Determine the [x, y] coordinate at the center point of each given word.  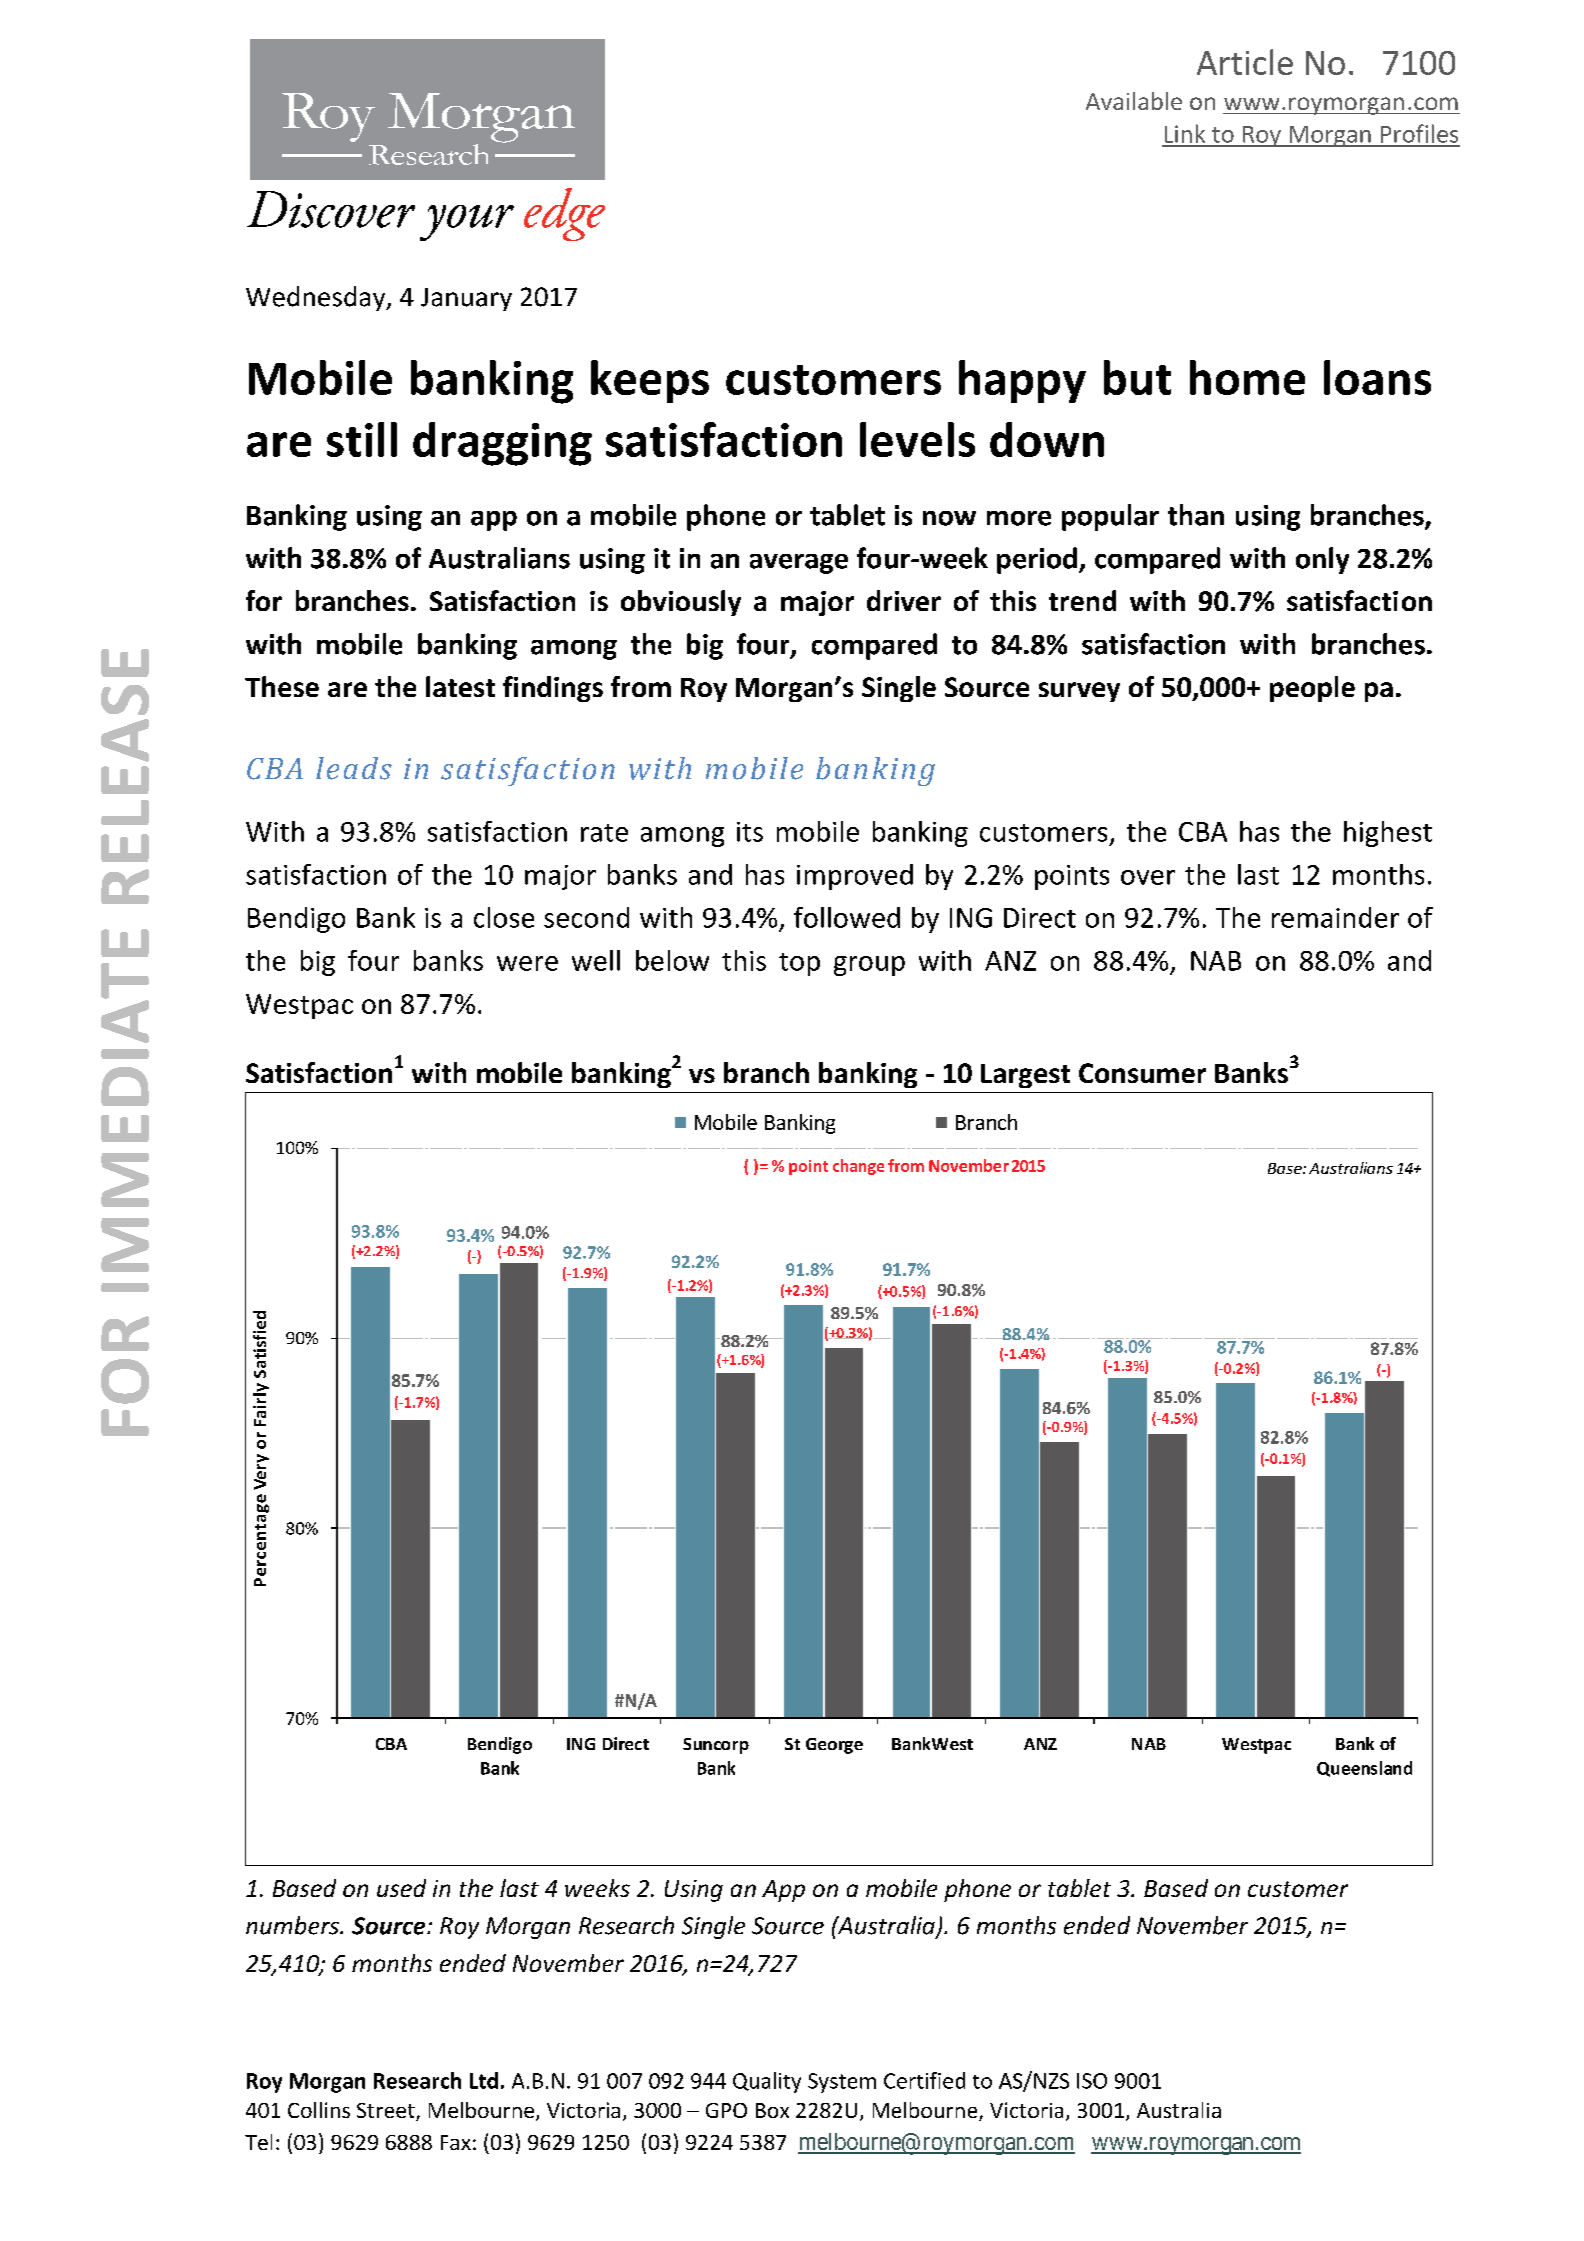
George [834, 1746]
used [401, 1888]
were [527, 963]
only [1322, 560]
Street [387, 2112]
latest [460, 686]
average [799, 564]
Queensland [1364, 1769]
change [858, 1167]
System [842, 2083]
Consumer [1142, 1073]
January [466, 299]
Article [1245, 62]
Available [1134, 101]
